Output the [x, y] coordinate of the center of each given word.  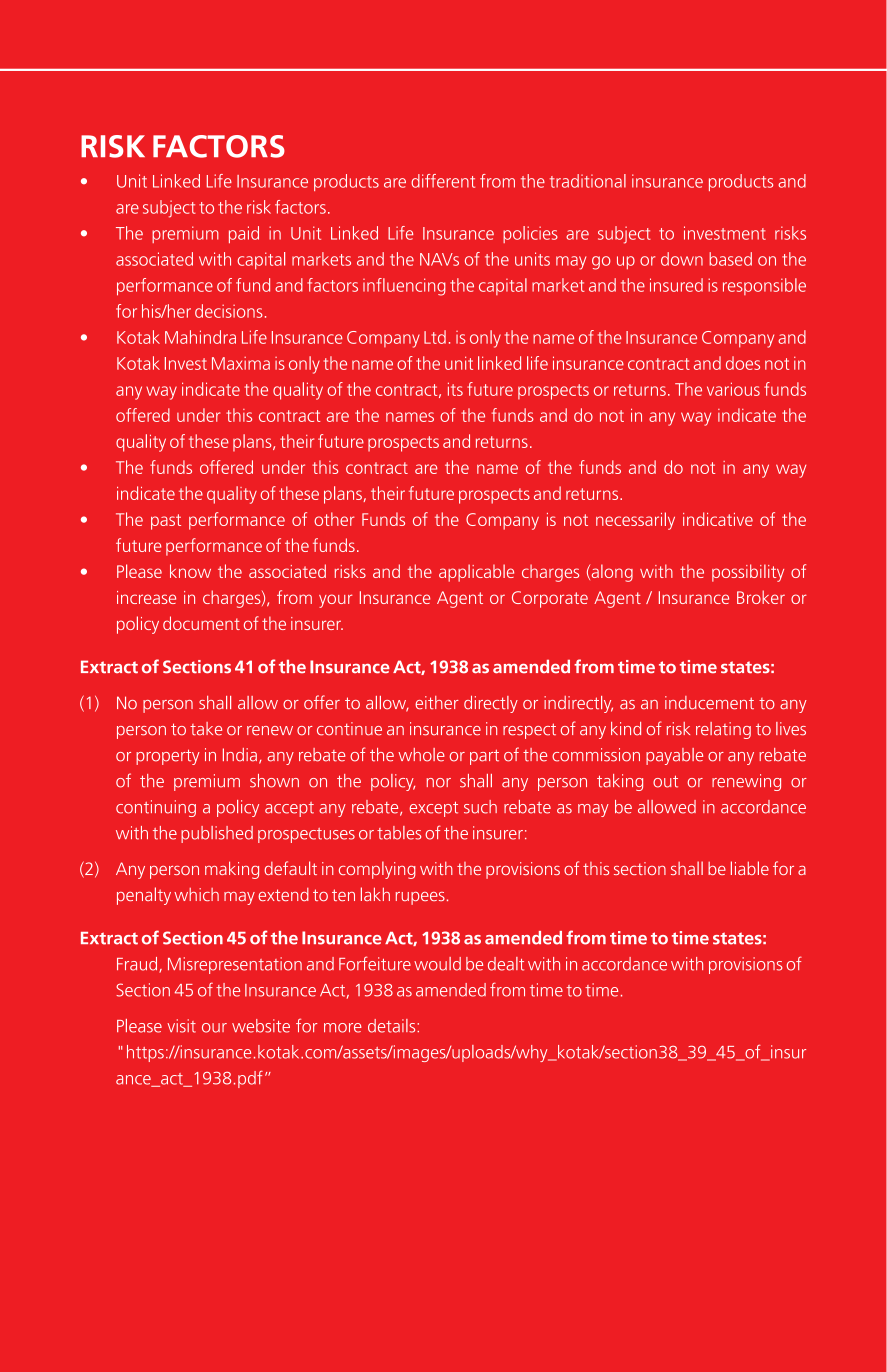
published [217, 834]
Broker [761, 597]
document [201, 623]
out [665, 781]
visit [181, 1026]
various [733, 389]
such [480, 807]
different [443, 181]
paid [244, 234]
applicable [476, 573]
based [730, 259]
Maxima [241, 363]
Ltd [435, 337]
